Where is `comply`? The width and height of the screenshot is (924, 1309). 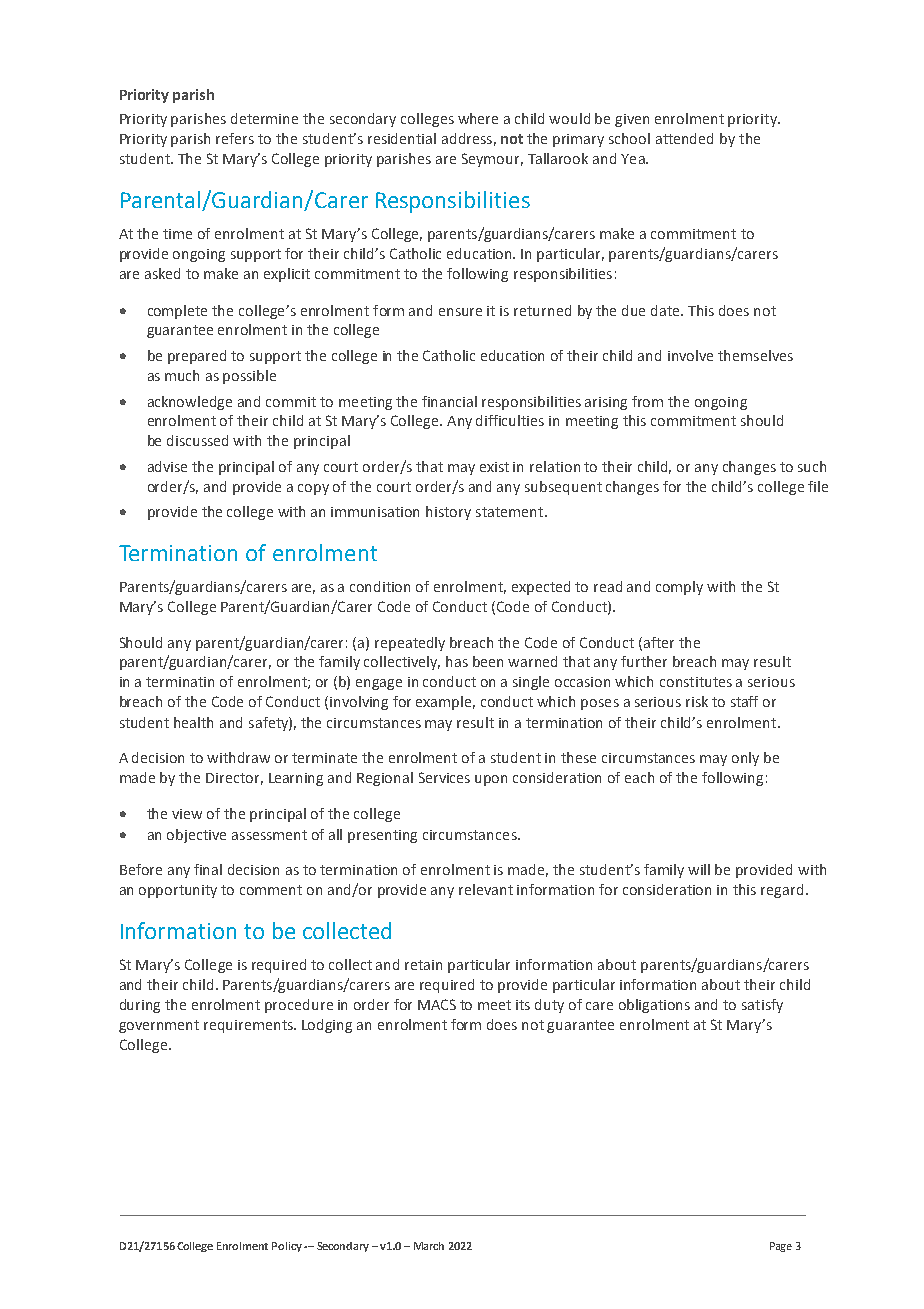
comply is located at coordinates (679, 588).
